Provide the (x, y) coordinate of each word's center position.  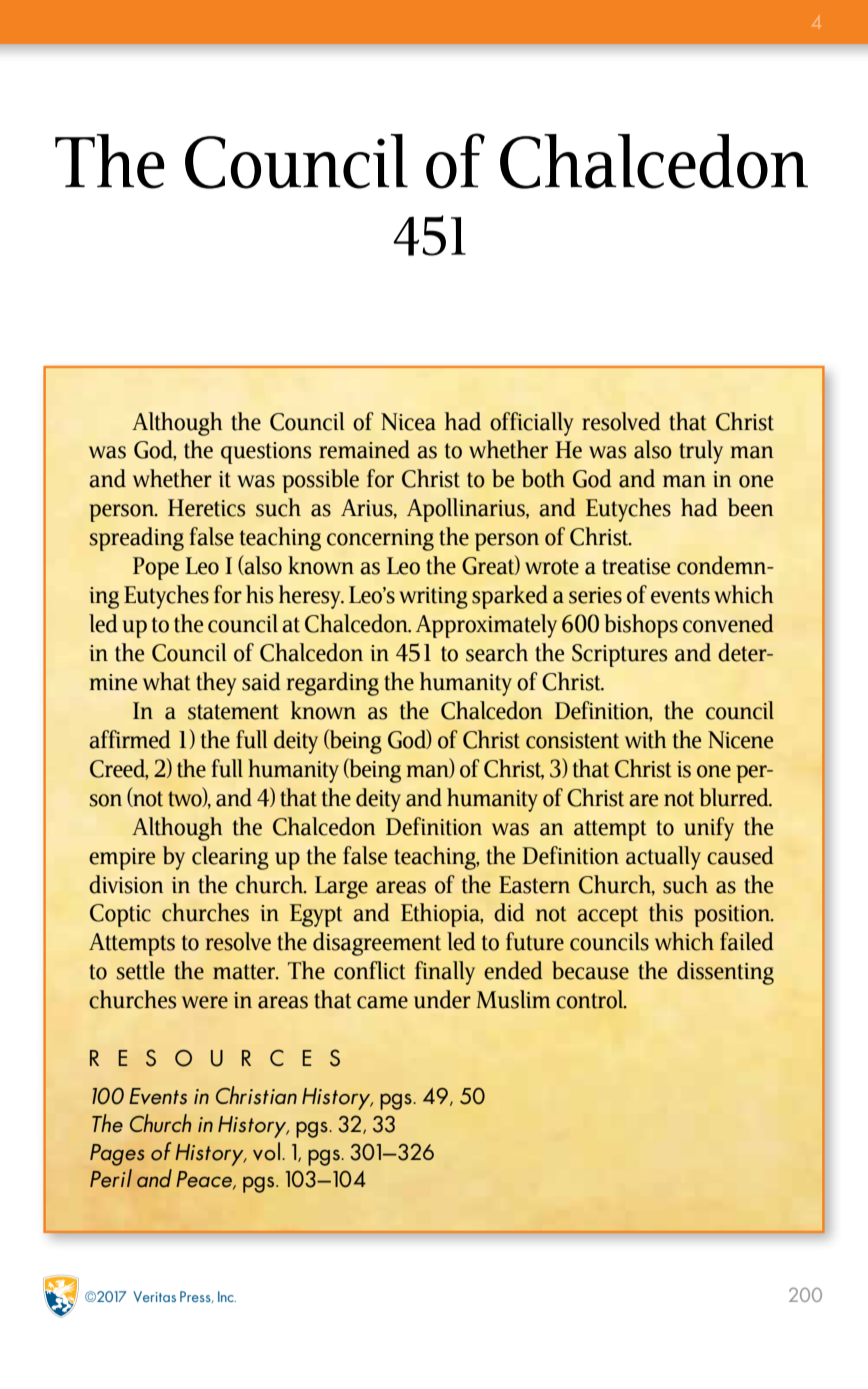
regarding (333, 684)
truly (701, 452)
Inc (227, 1296)
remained (364, 449)
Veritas (154, 1296)
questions (266, 453)
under (442, 999)
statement (233, 712)
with (646, 739)
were (205, 1002)
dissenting (725, 973)
